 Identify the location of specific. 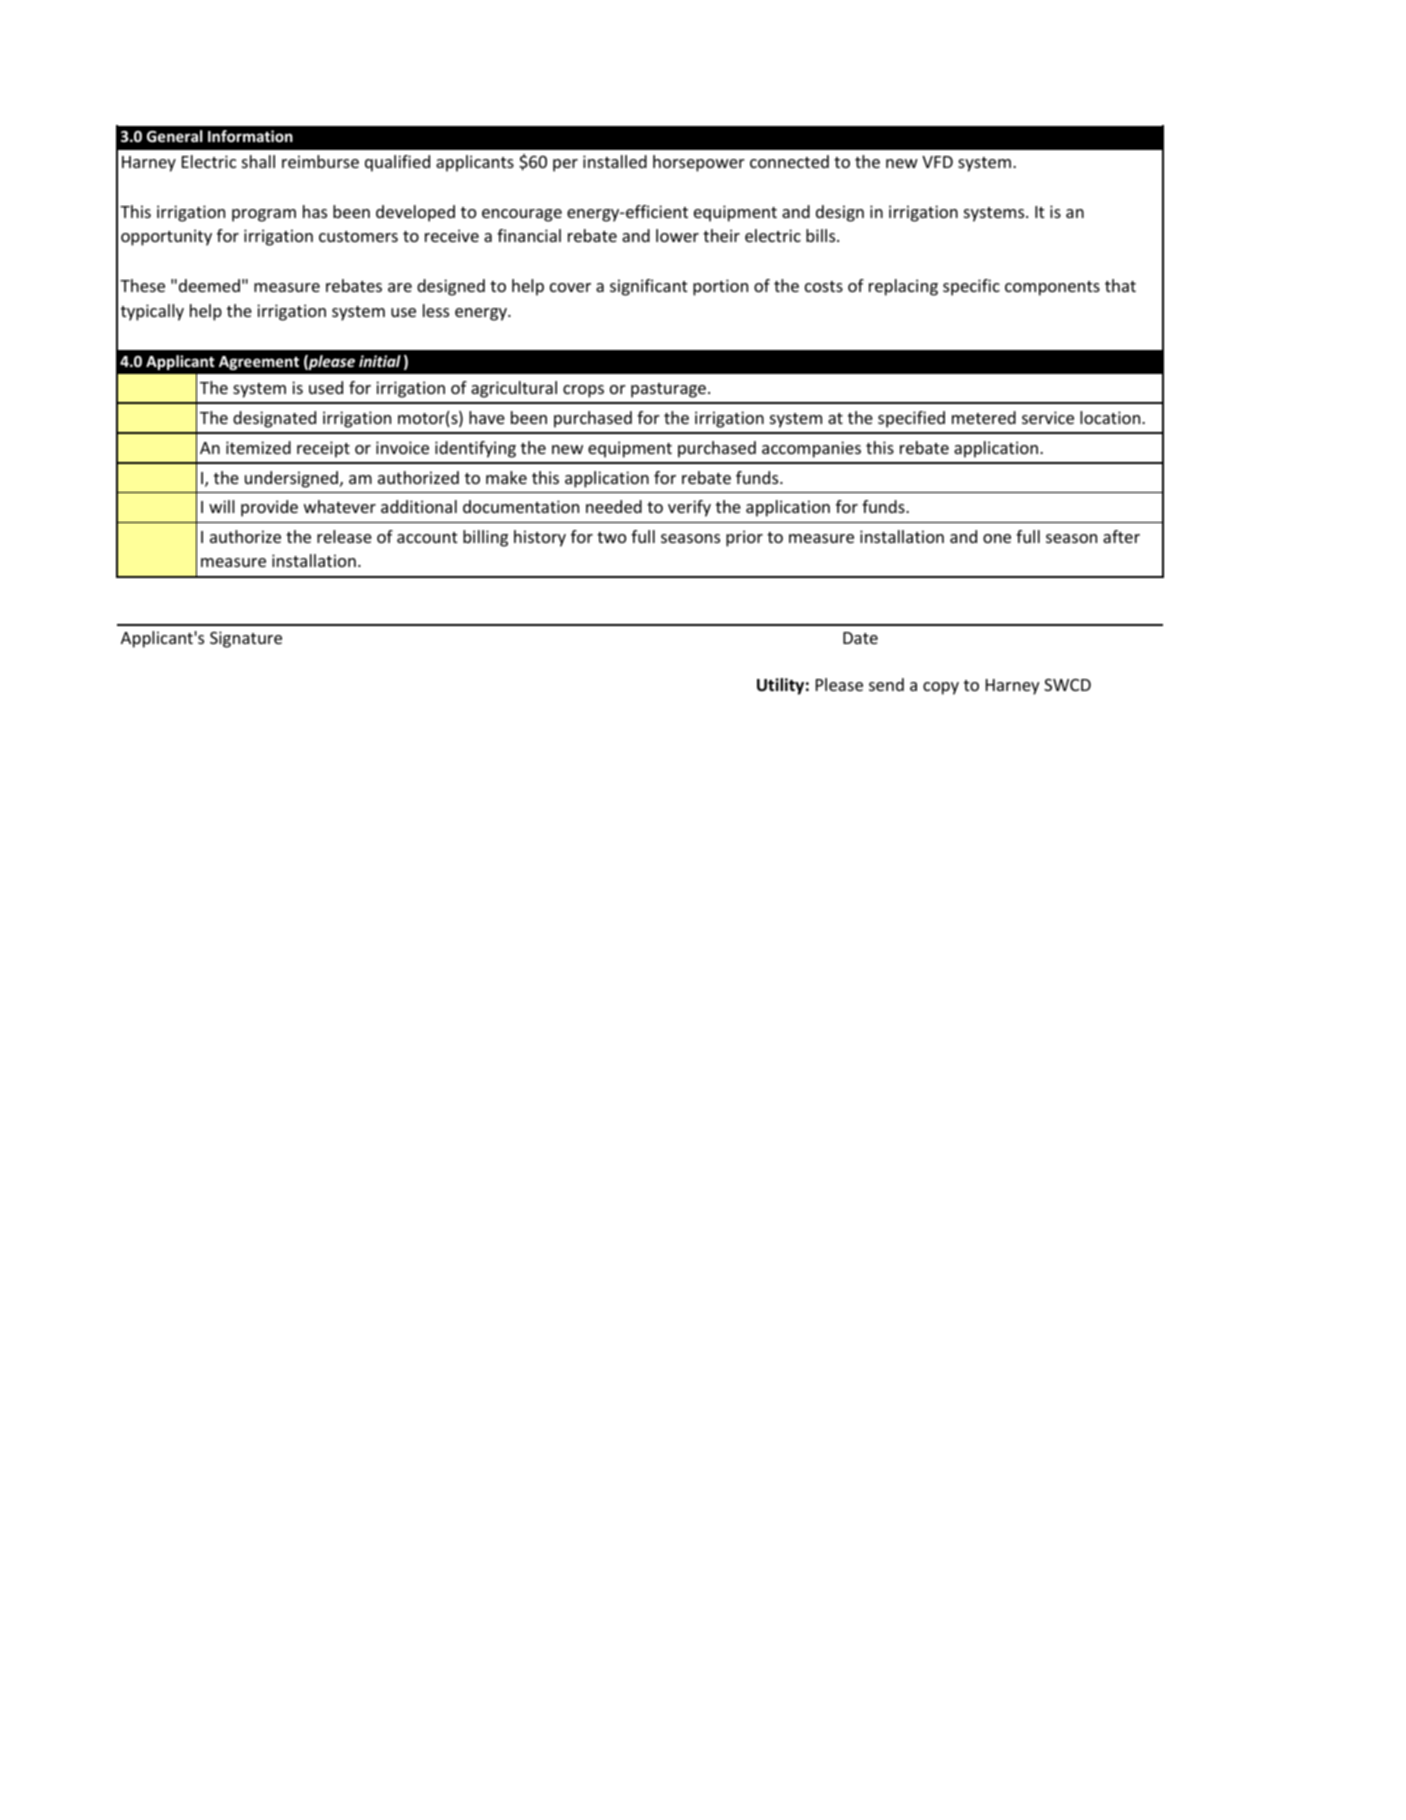
(971, 287).
